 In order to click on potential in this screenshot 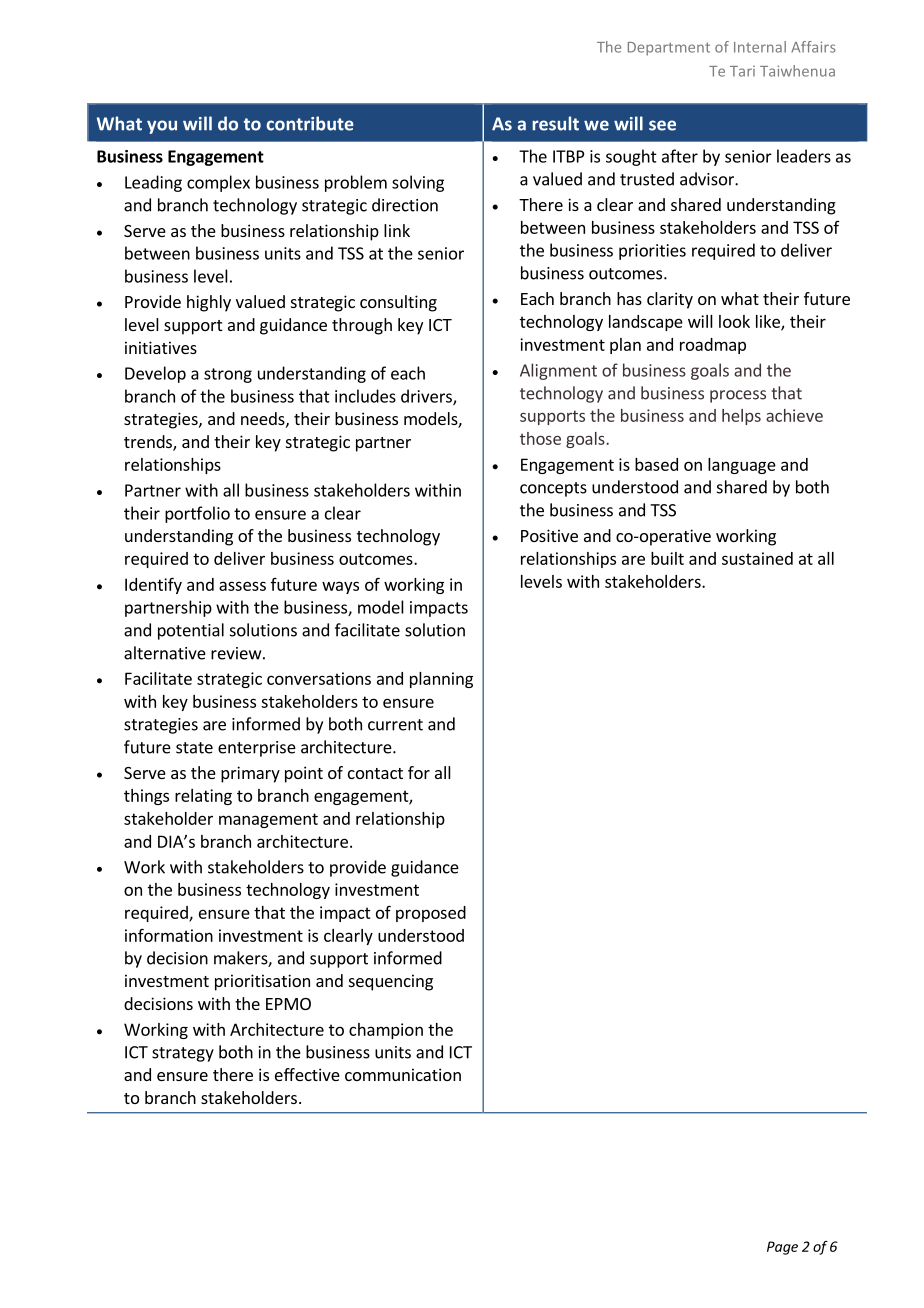, I will do `click(191, 631)`.
